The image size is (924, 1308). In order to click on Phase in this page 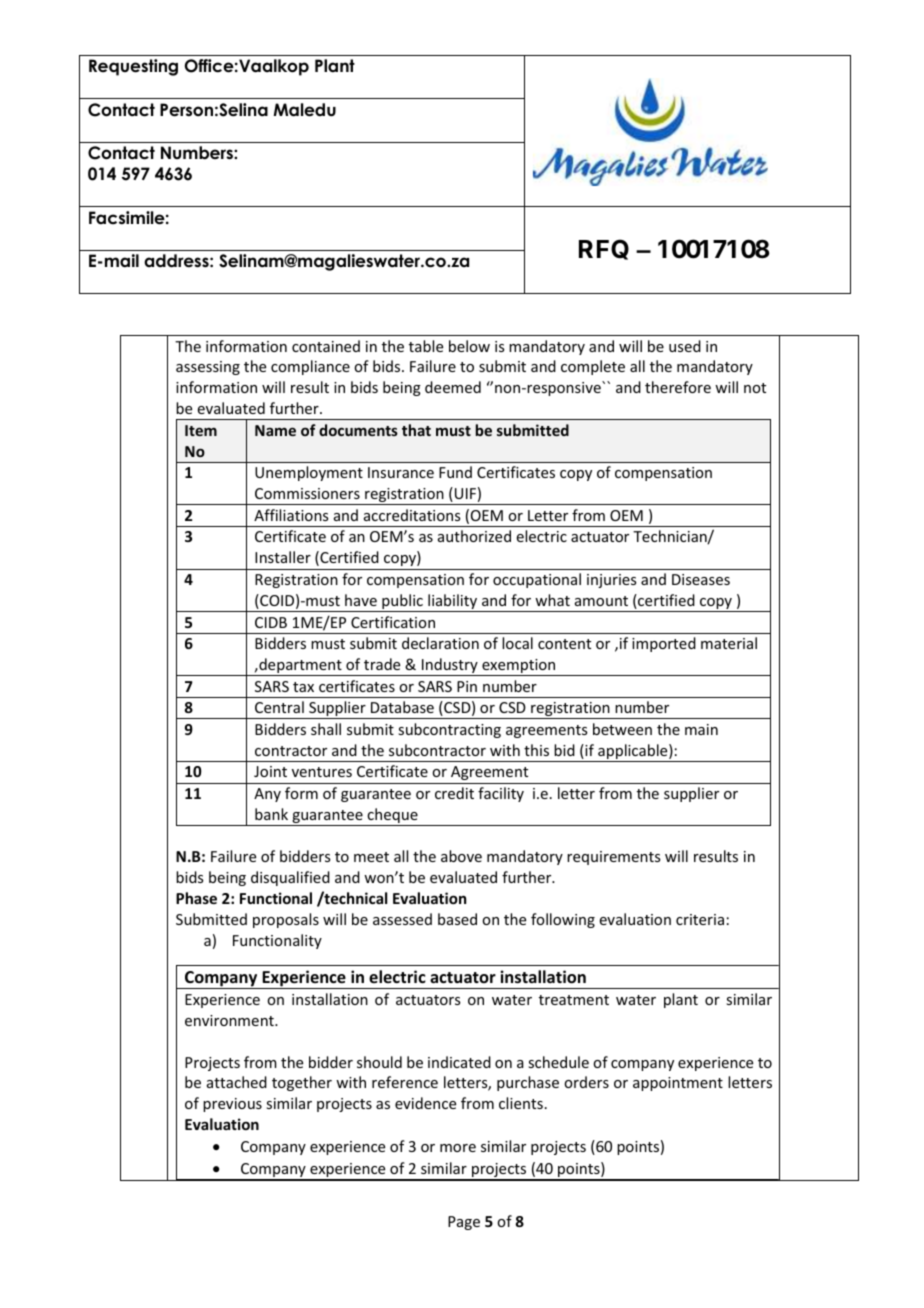, I will do `click(196, 898)`.
